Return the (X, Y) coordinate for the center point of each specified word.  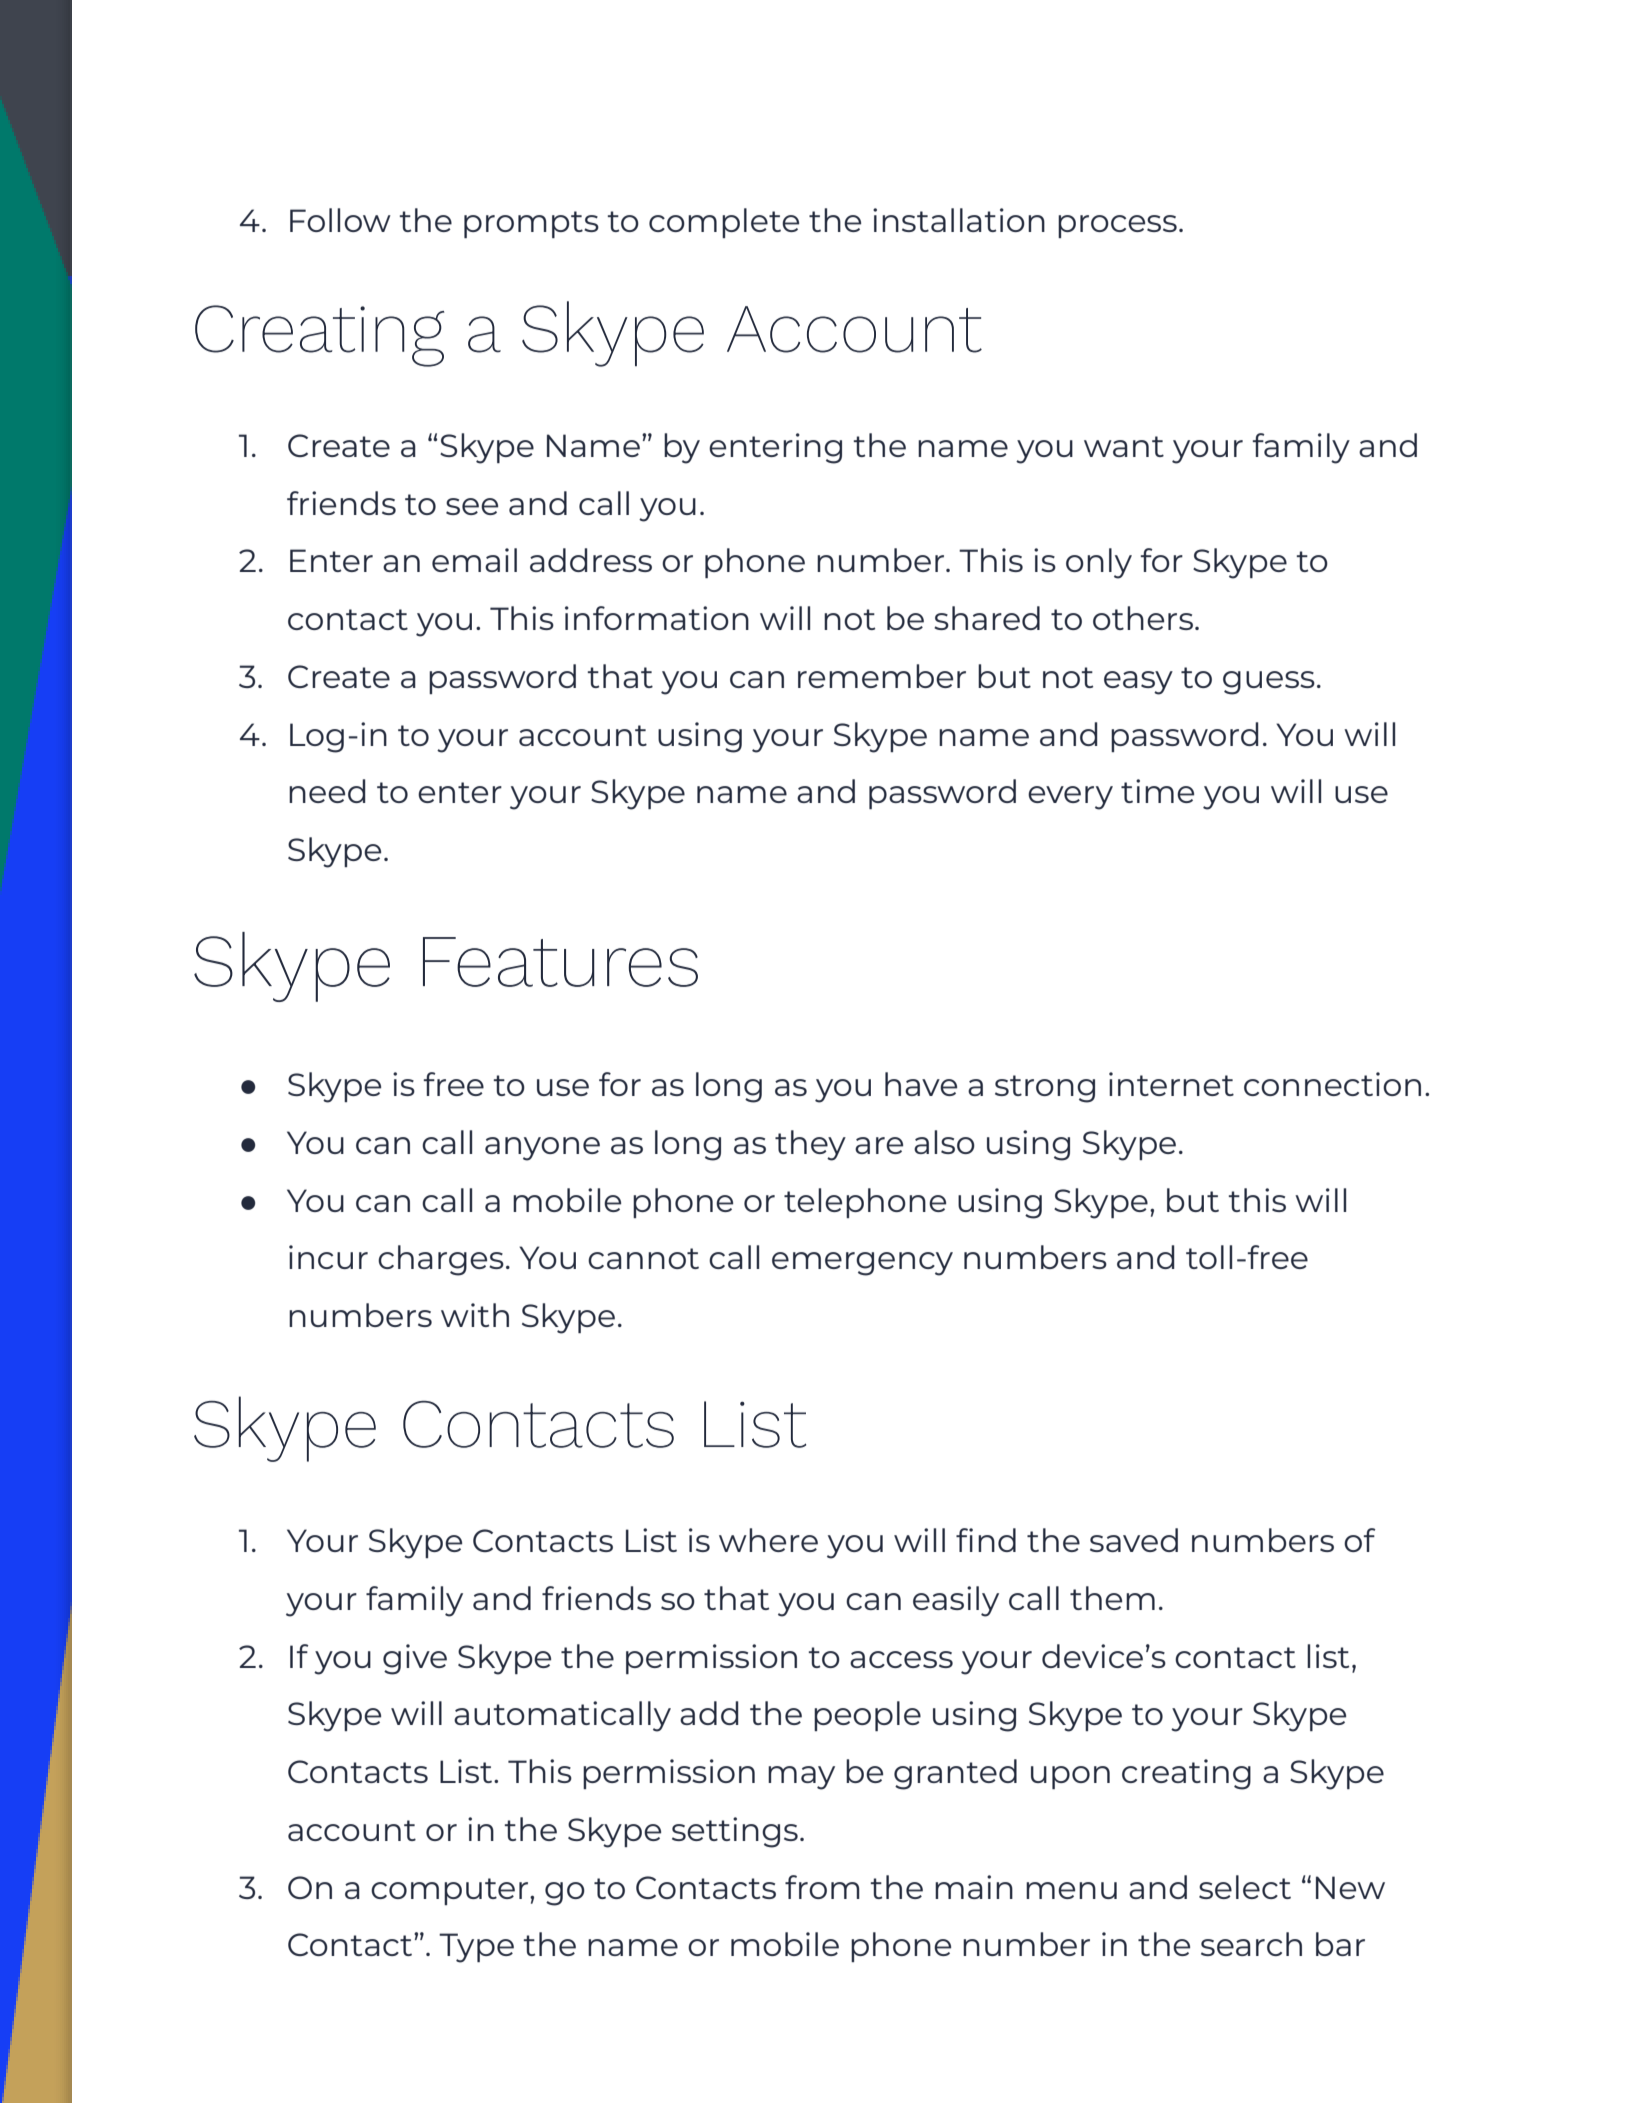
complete (724, 223)
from (822, 1887)
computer (451, 1891)
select (1245, 1887)
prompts (531, 224)
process (1117, 226)
